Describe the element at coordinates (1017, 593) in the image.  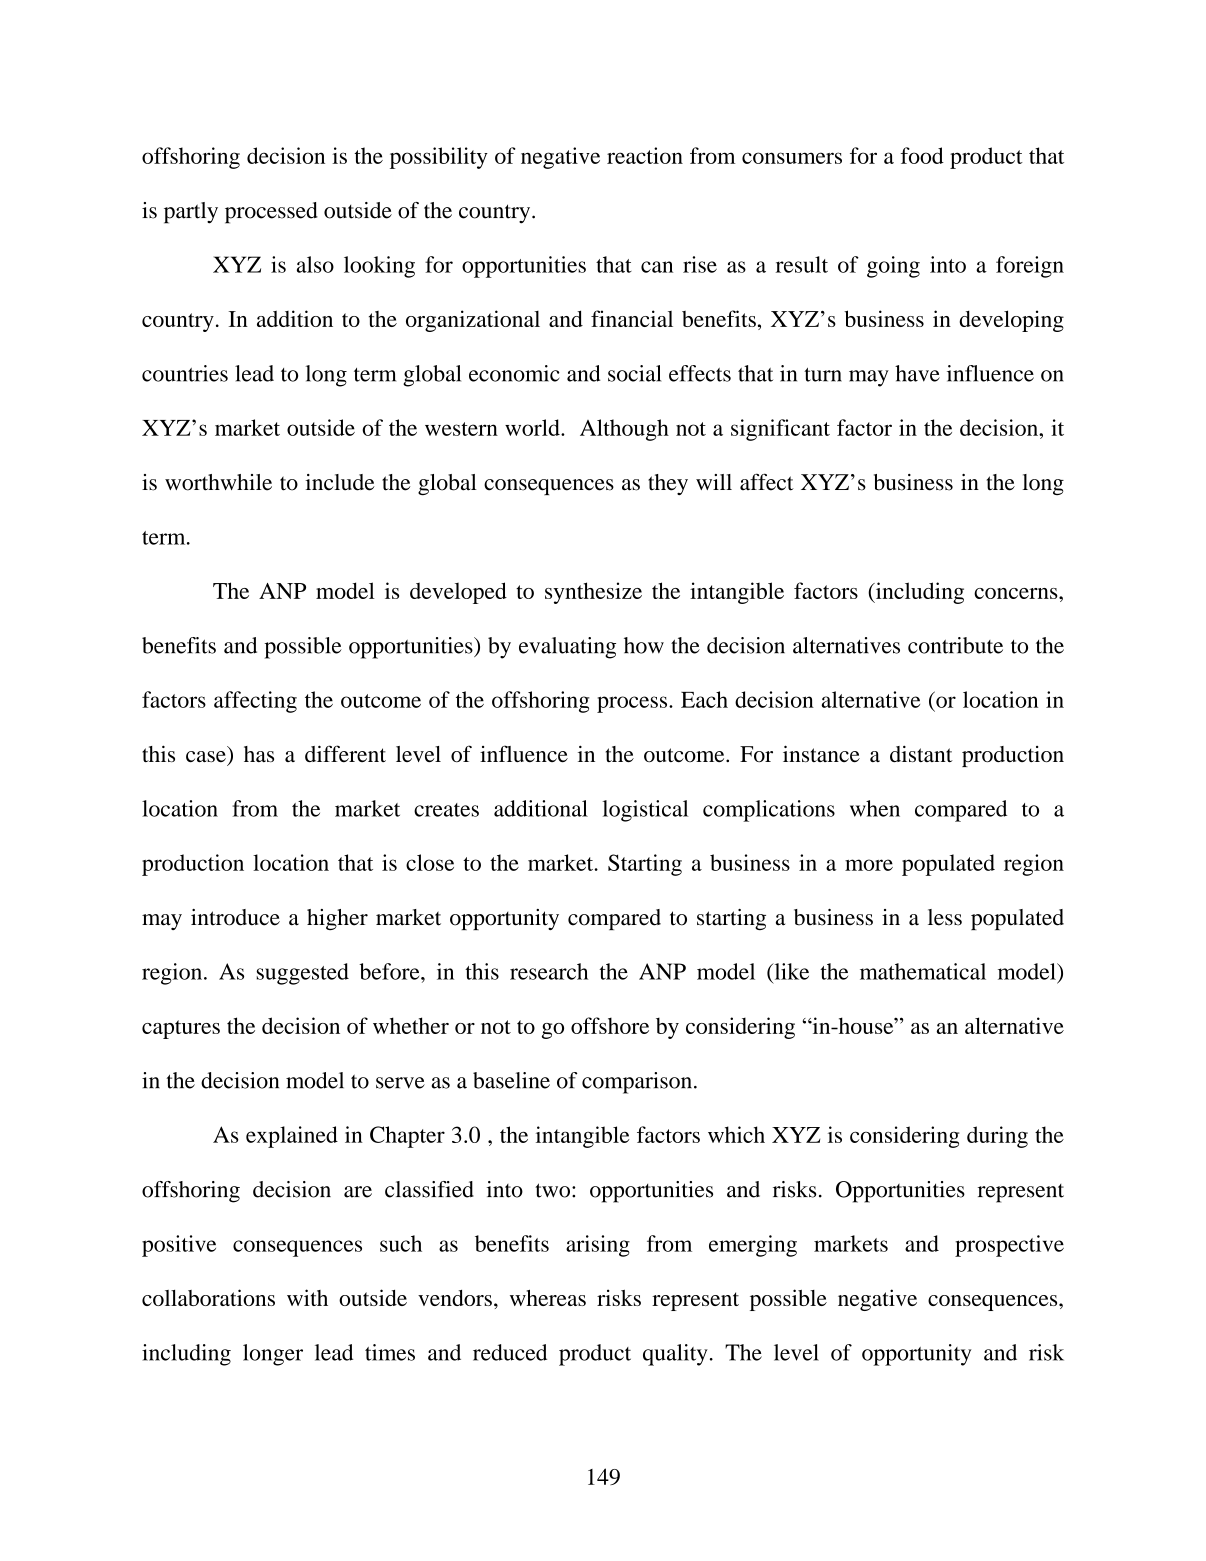
I see `concerns` at that location.
